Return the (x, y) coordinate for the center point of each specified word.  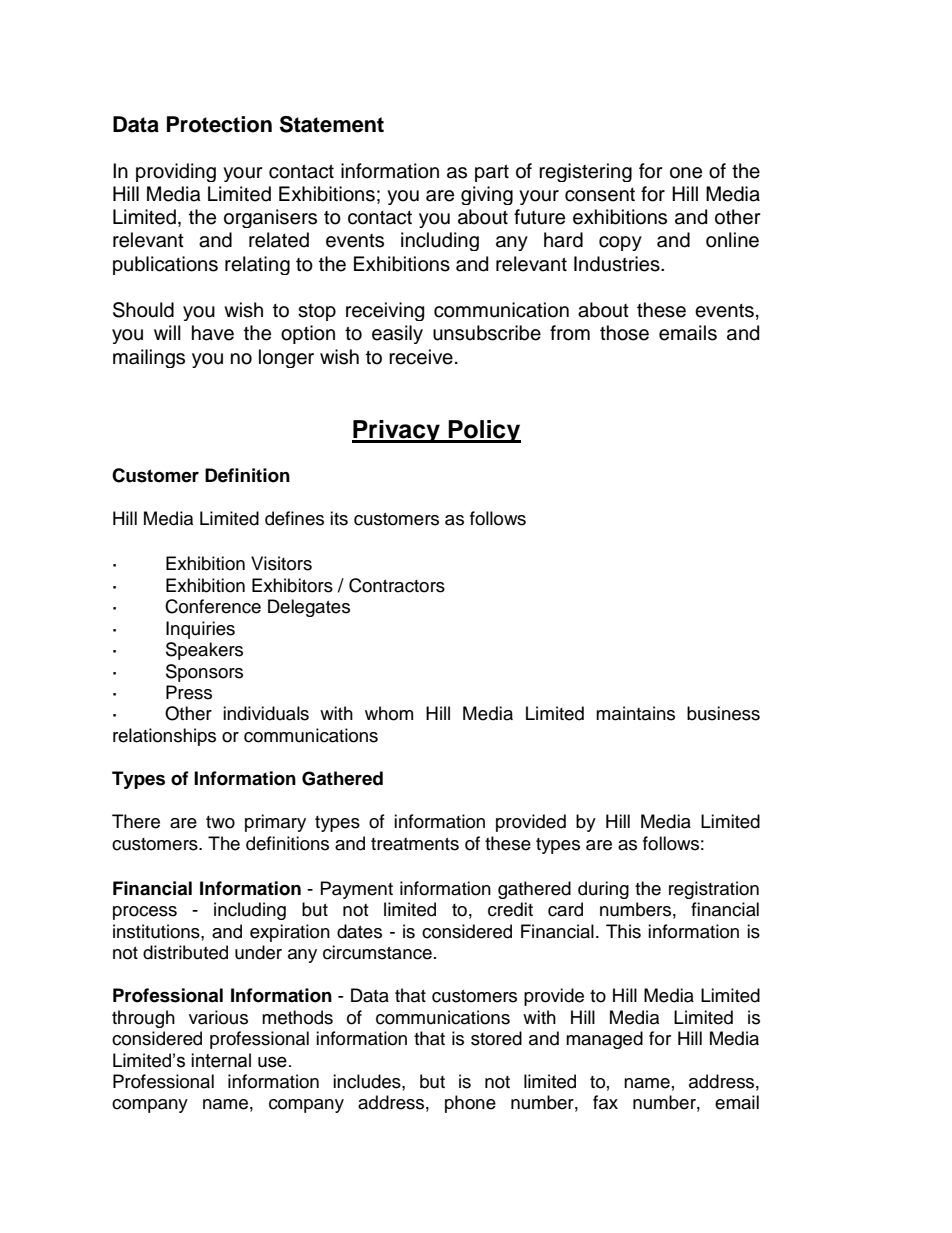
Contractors (397, 585)
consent (600, 195)
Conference (213, 606)
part (492, 173)
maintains (635, 713)
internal (221, 1060)
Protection (219, 124)
